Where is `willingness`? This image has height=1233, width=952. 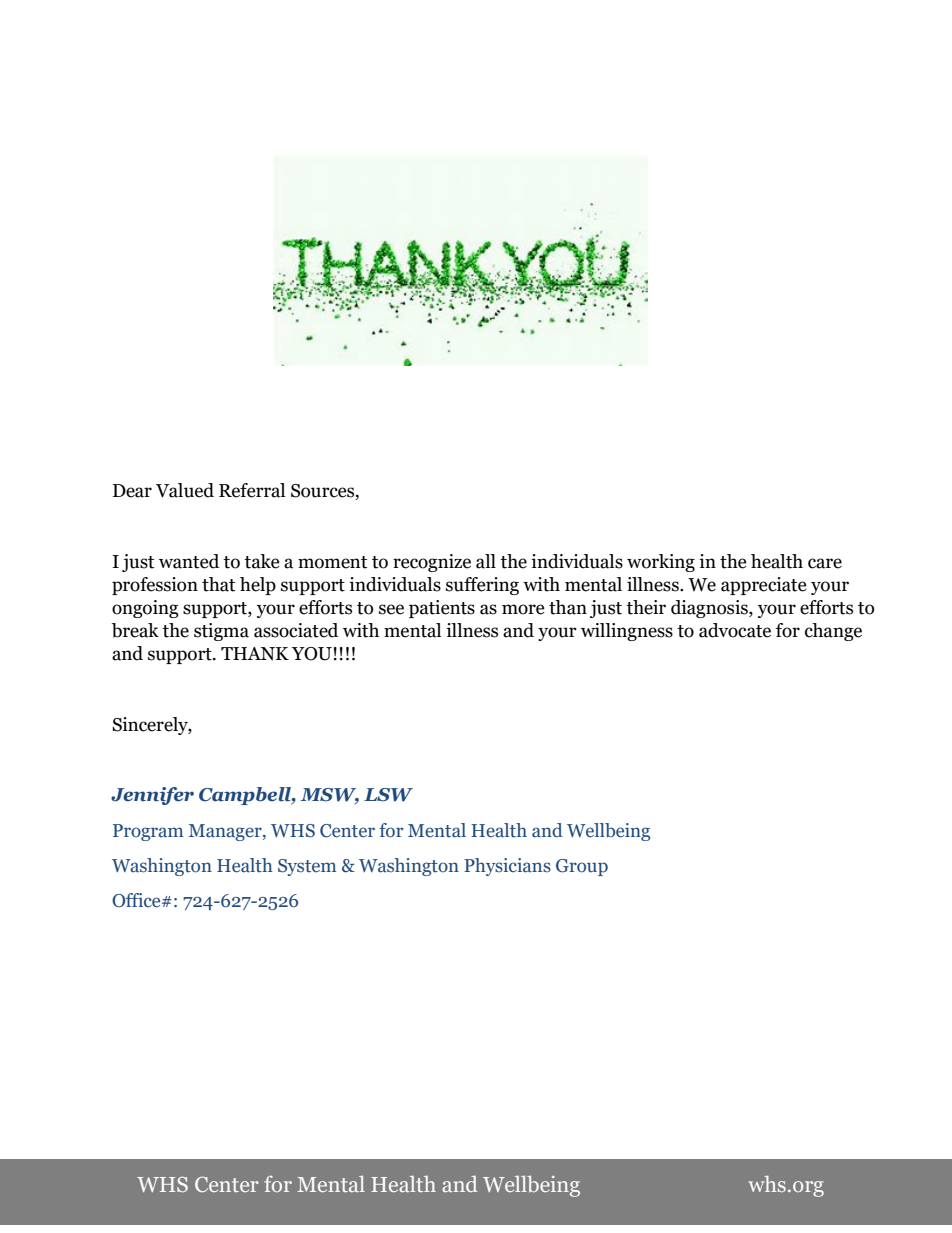 willingness is located at coordinates (627, 632).
